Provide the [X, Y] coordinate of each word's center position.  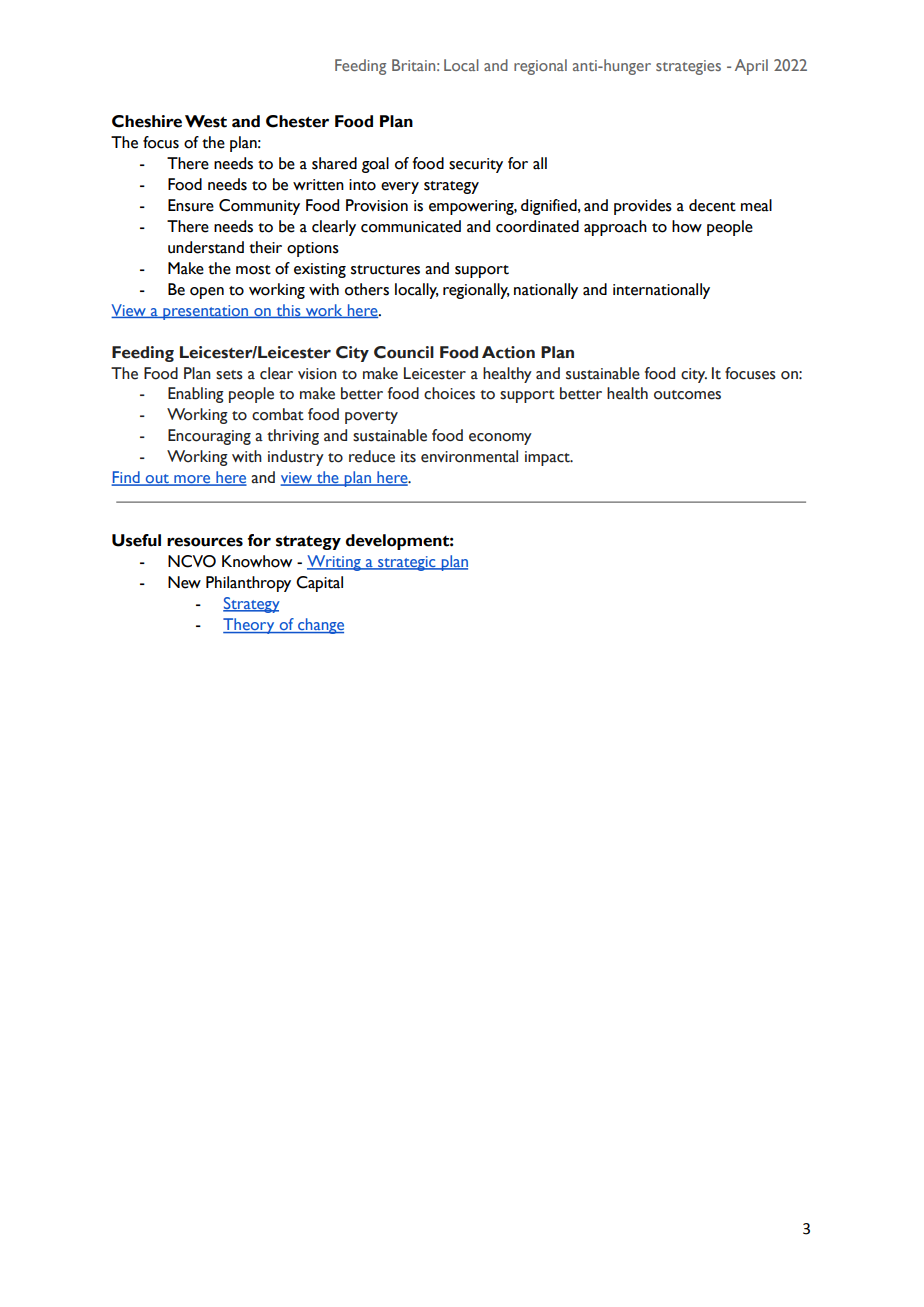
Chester [297, 121]
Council [404, 352]
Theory [250, 626]
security [476, 165]
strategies [688, 67]
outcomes [687, 395]
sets [229, 375]
